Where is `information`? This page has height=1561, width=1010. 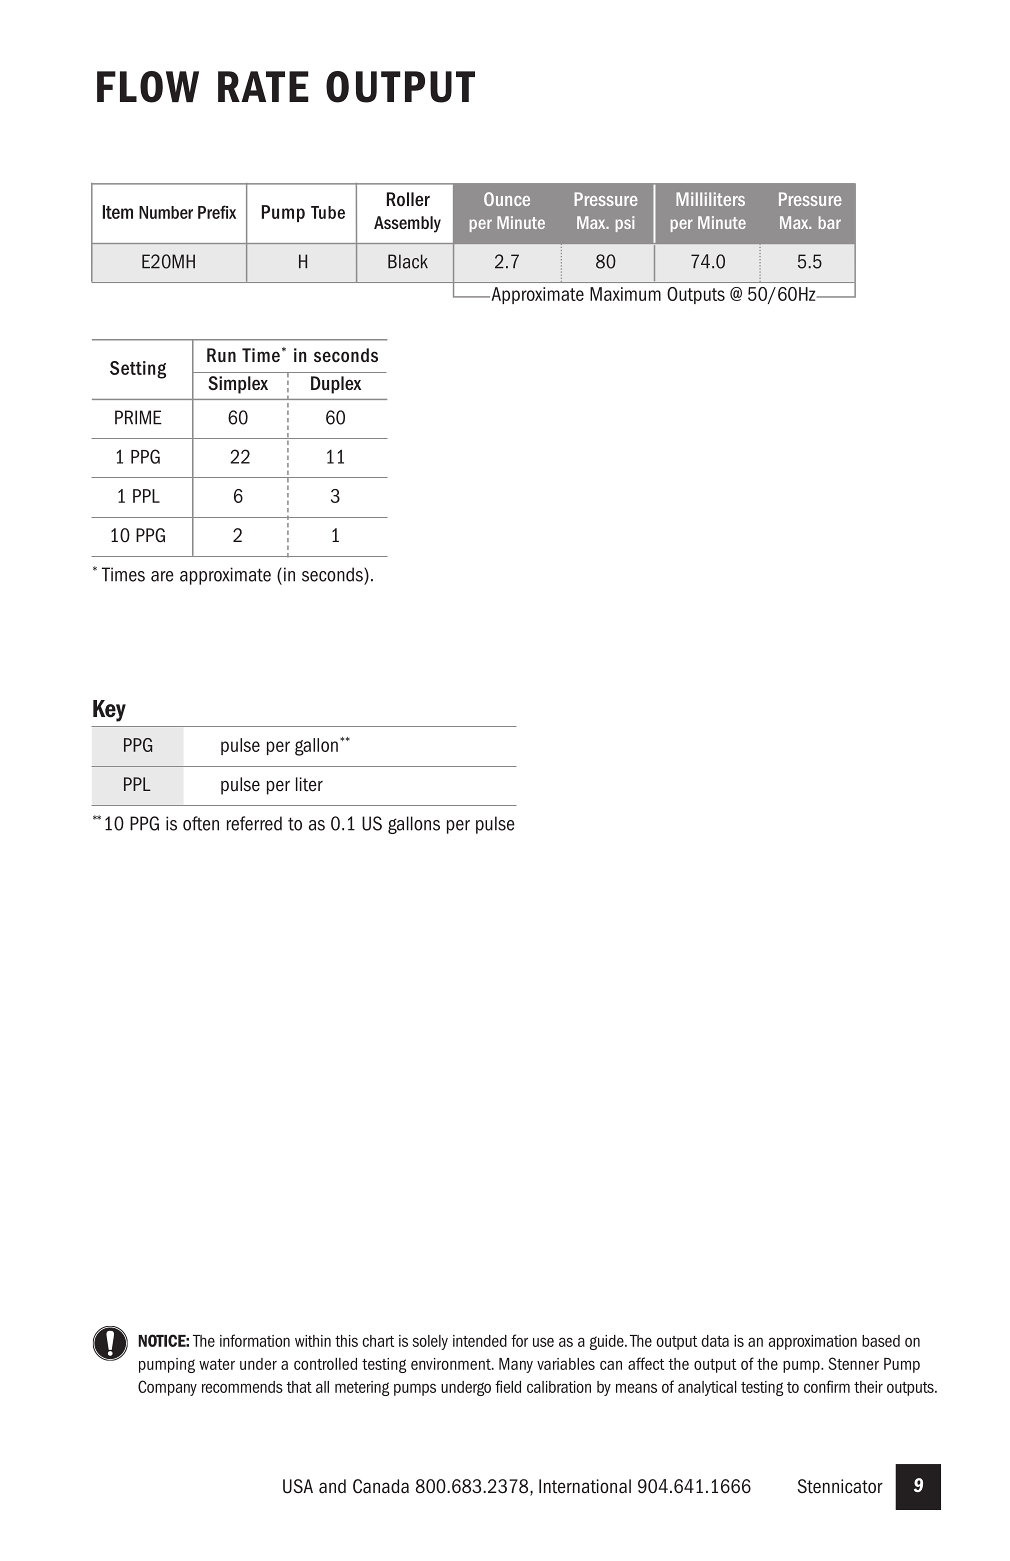 information is located at coordinates (255, 1340).
